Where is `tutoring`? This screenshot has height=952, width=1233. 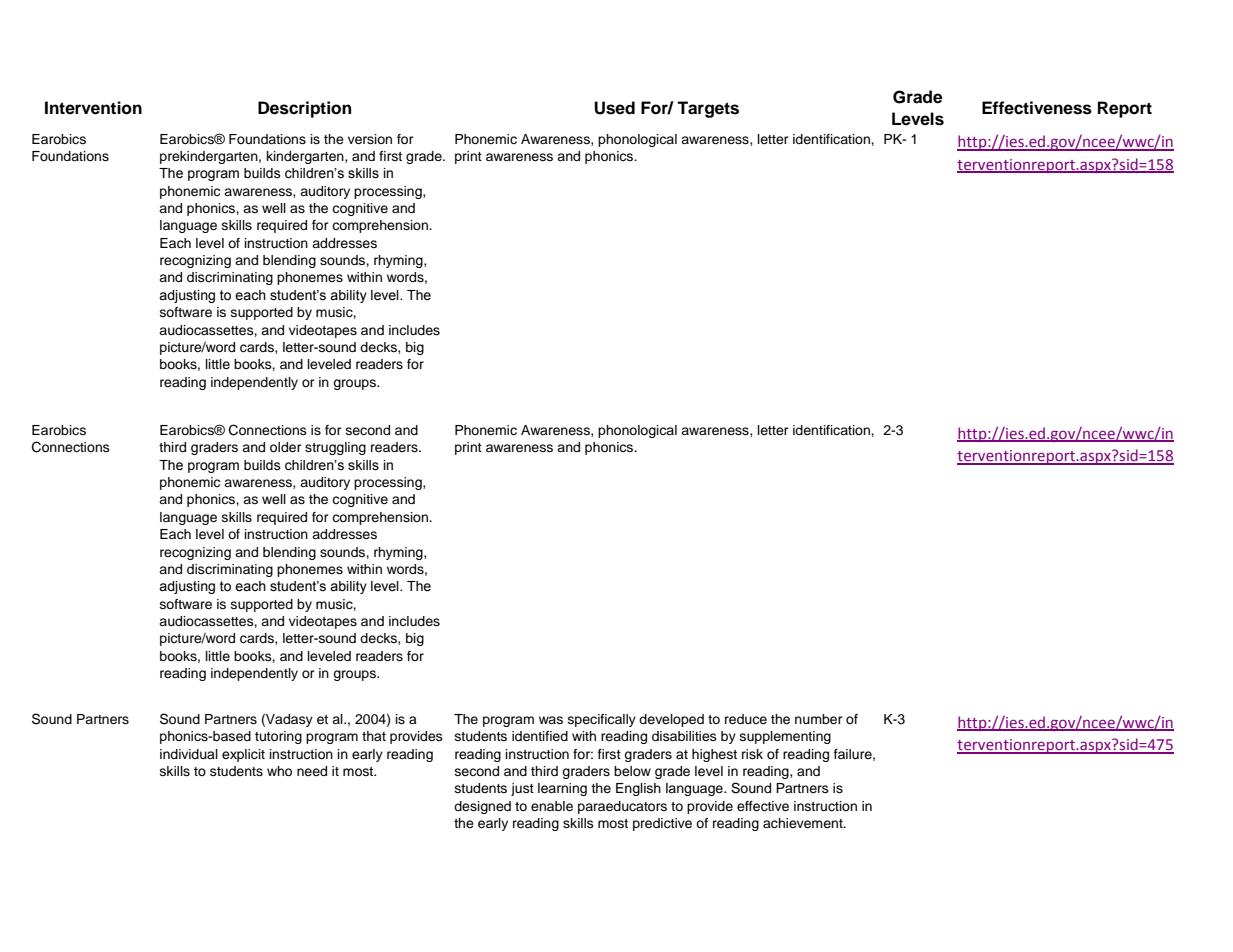
tutoring is located at coordinates (278, 737).
